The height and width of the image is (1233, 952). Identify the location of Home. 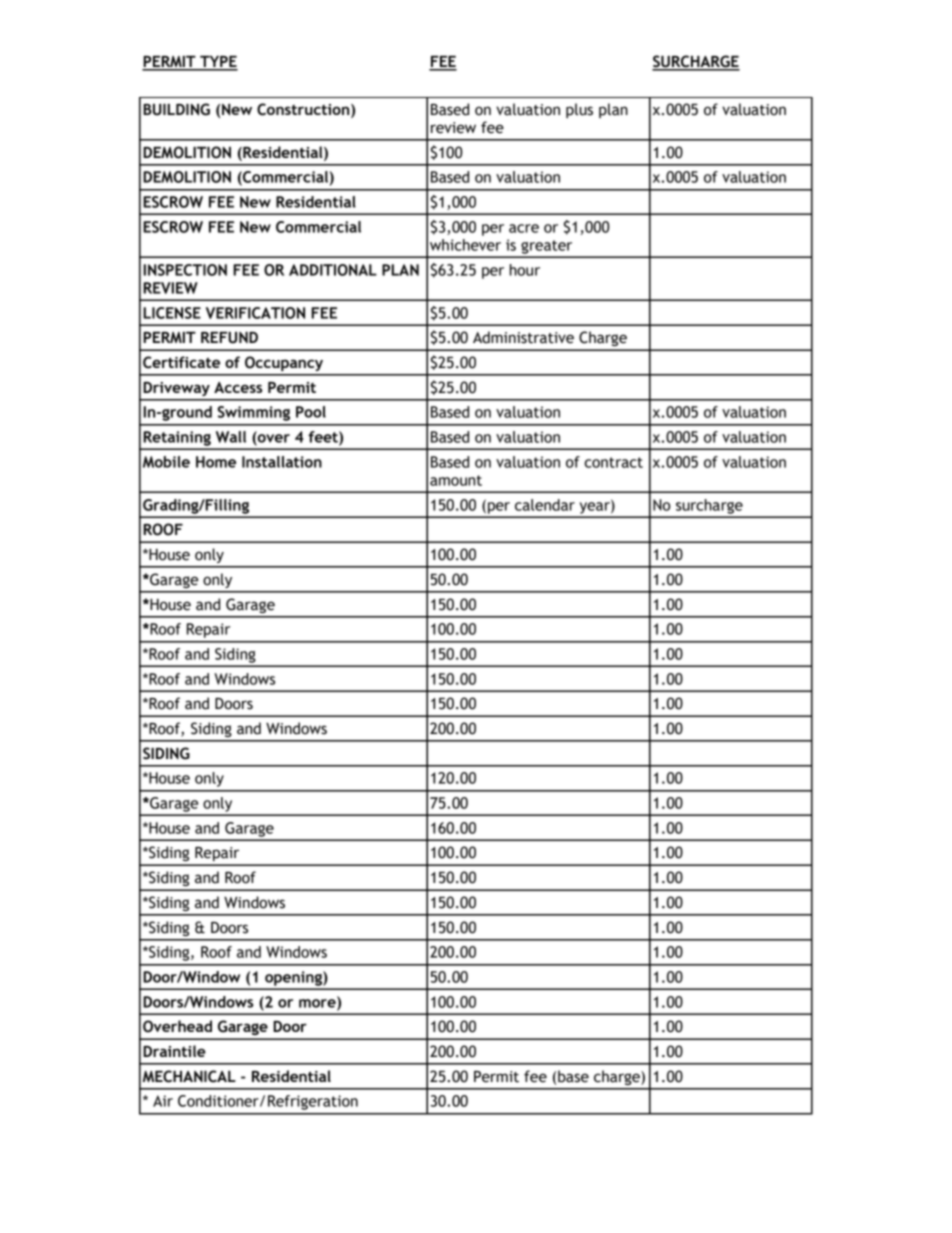
(216, 462).
